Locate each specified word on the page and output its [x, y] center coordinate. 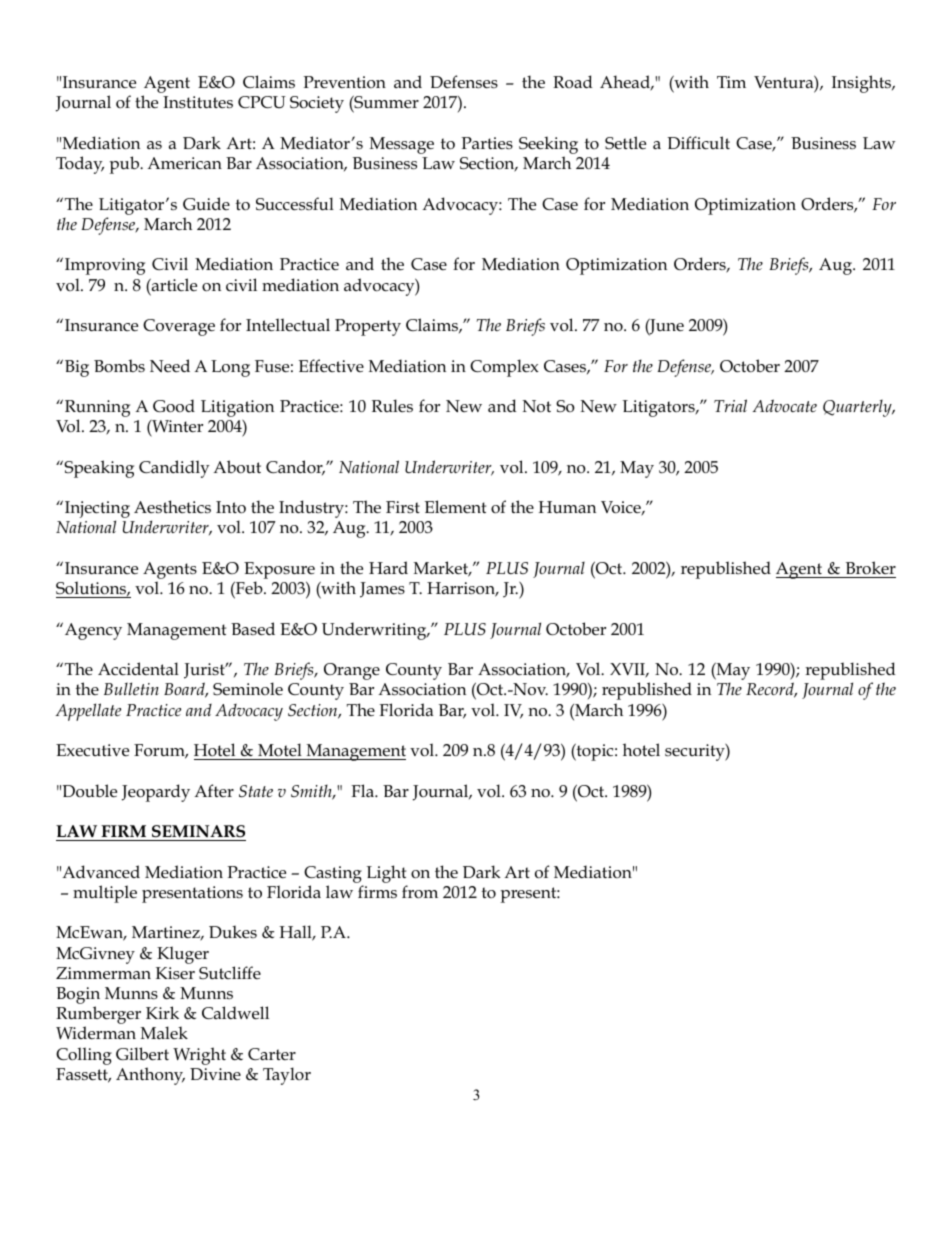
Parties [487, 143]
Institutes [198, 102]
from [420, 892]
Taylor [287, 1076]
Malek [164, 1032]
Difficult [698, 142]
